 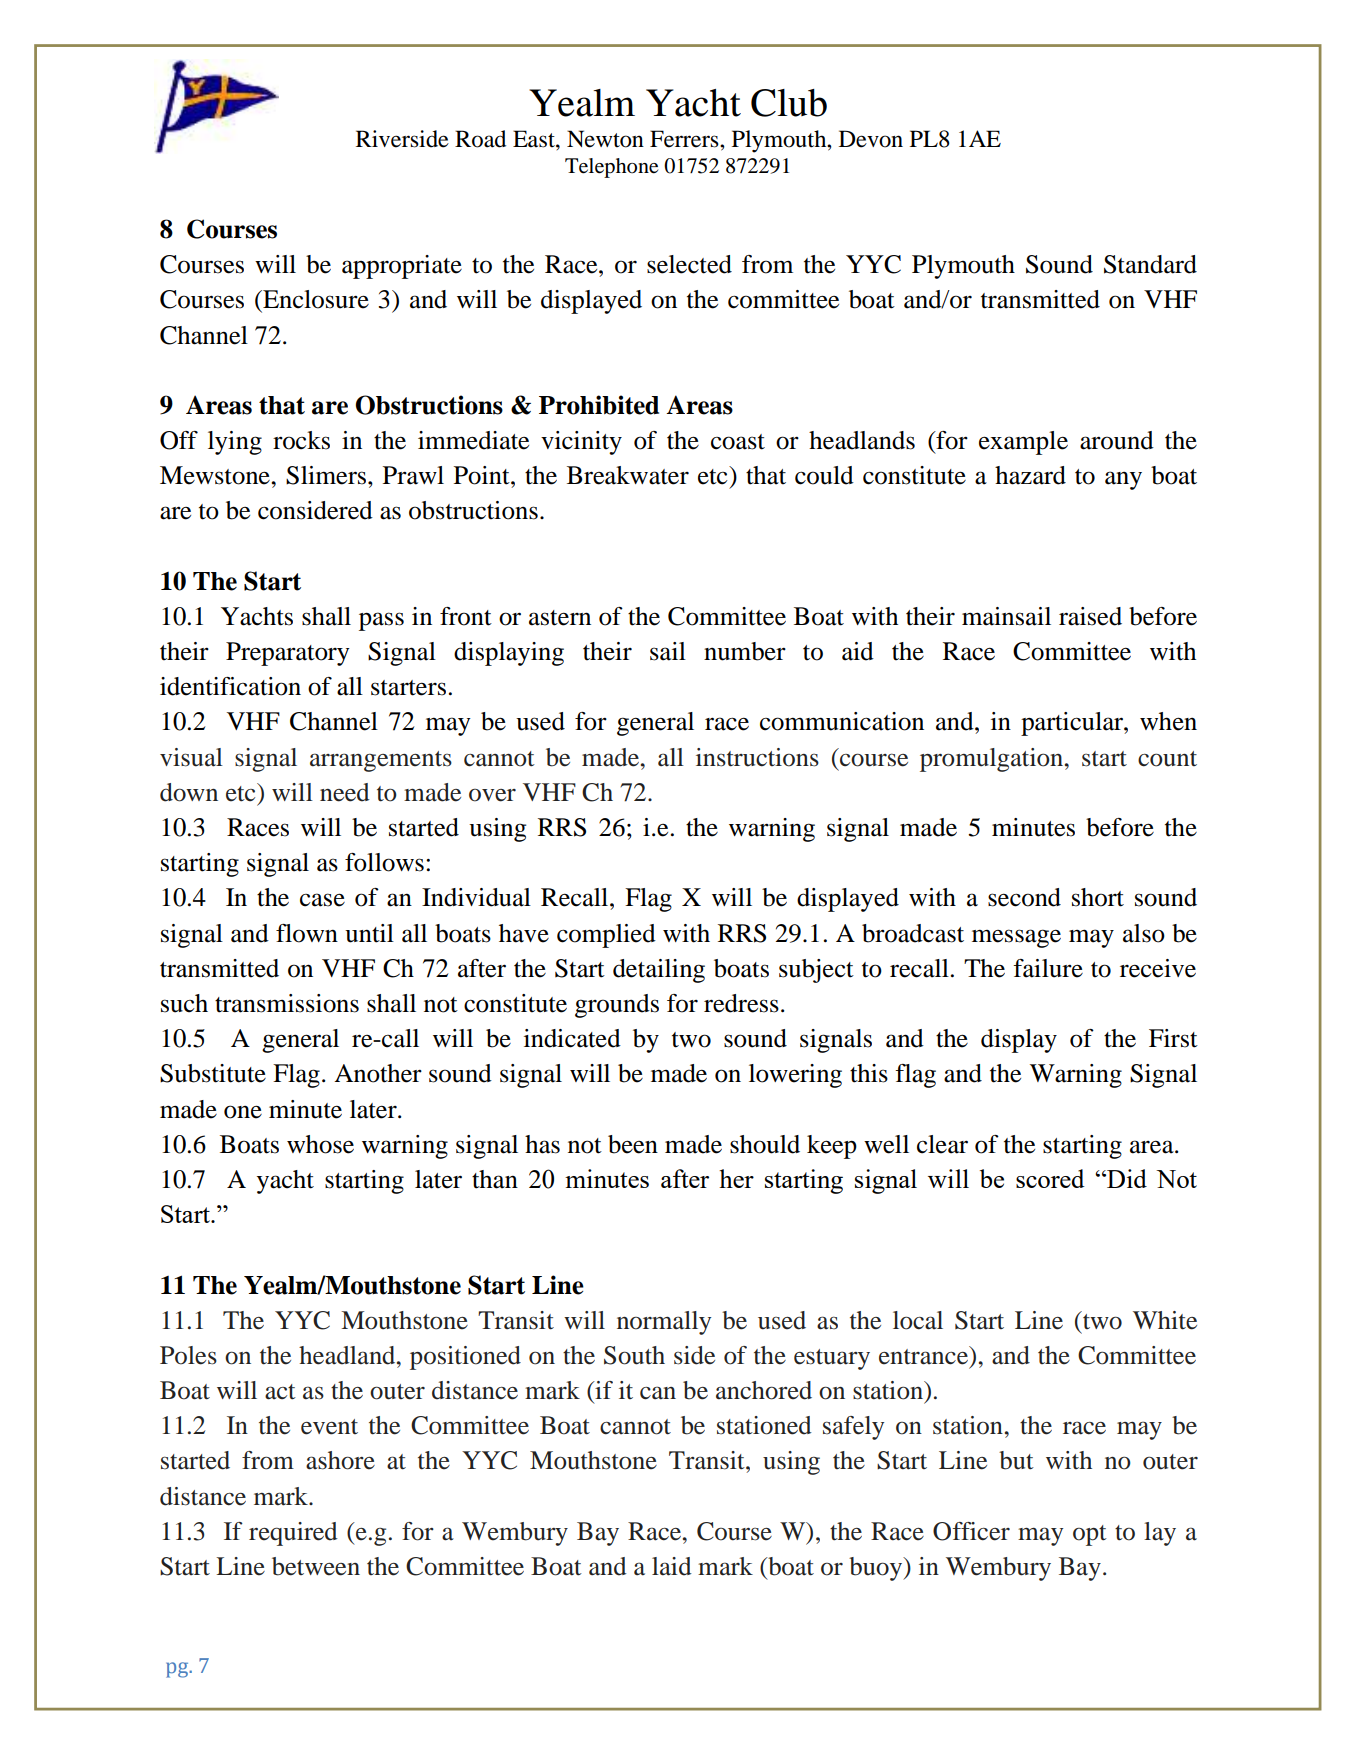 What do you see at coordinates (1050, 1178) in the image?
I see `scored` at bounding box center [1050, 1178].
